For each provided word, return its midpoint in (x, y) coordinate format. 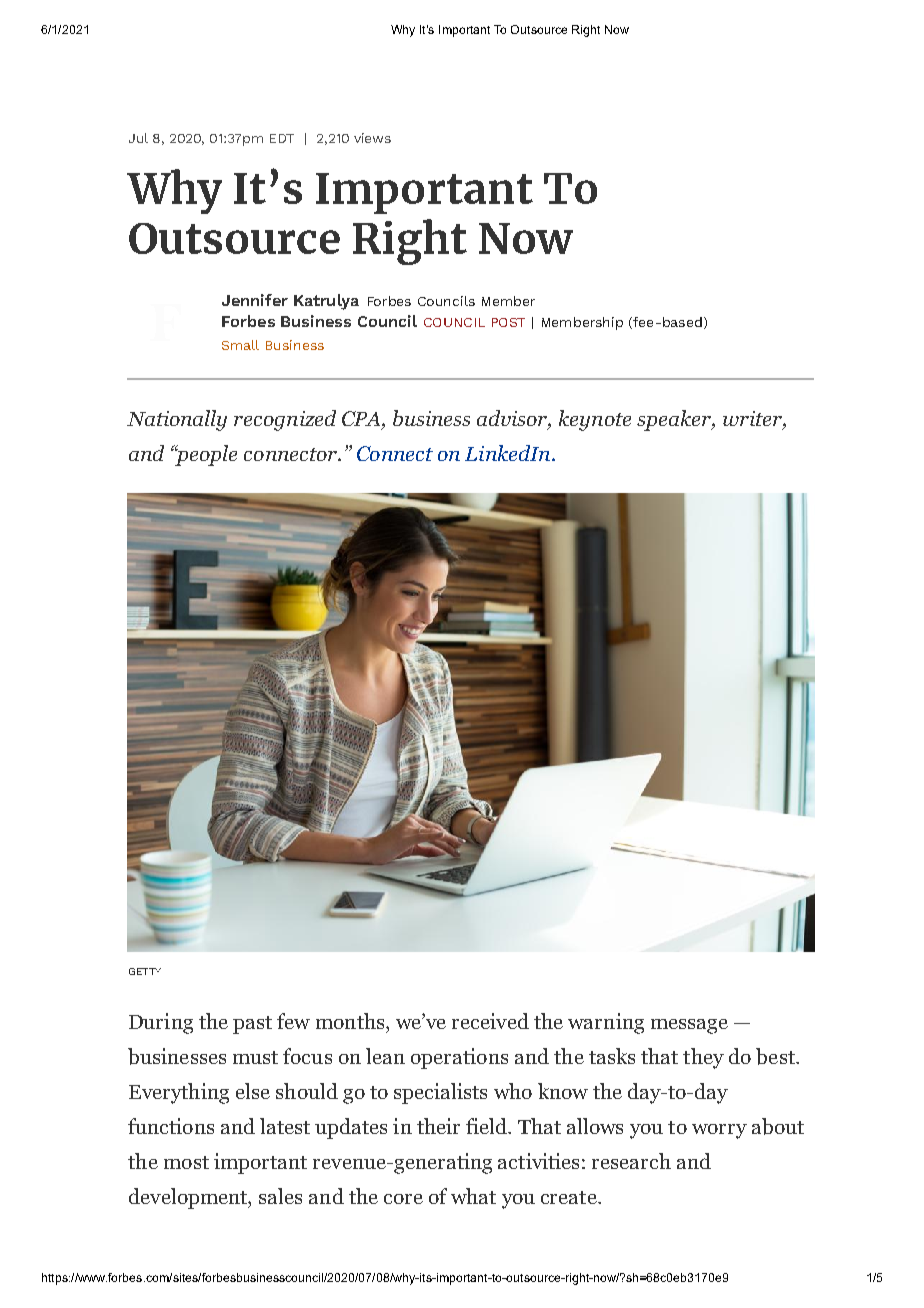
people (205, 455)
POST (508, 322)
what (473, 1196)
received (490, 1021)
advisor (514, 419)
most (186, 1162)
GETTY (145, 971)
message (689, 1026)
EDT (282, 138)
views (372, 138)
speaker (675, 420)
